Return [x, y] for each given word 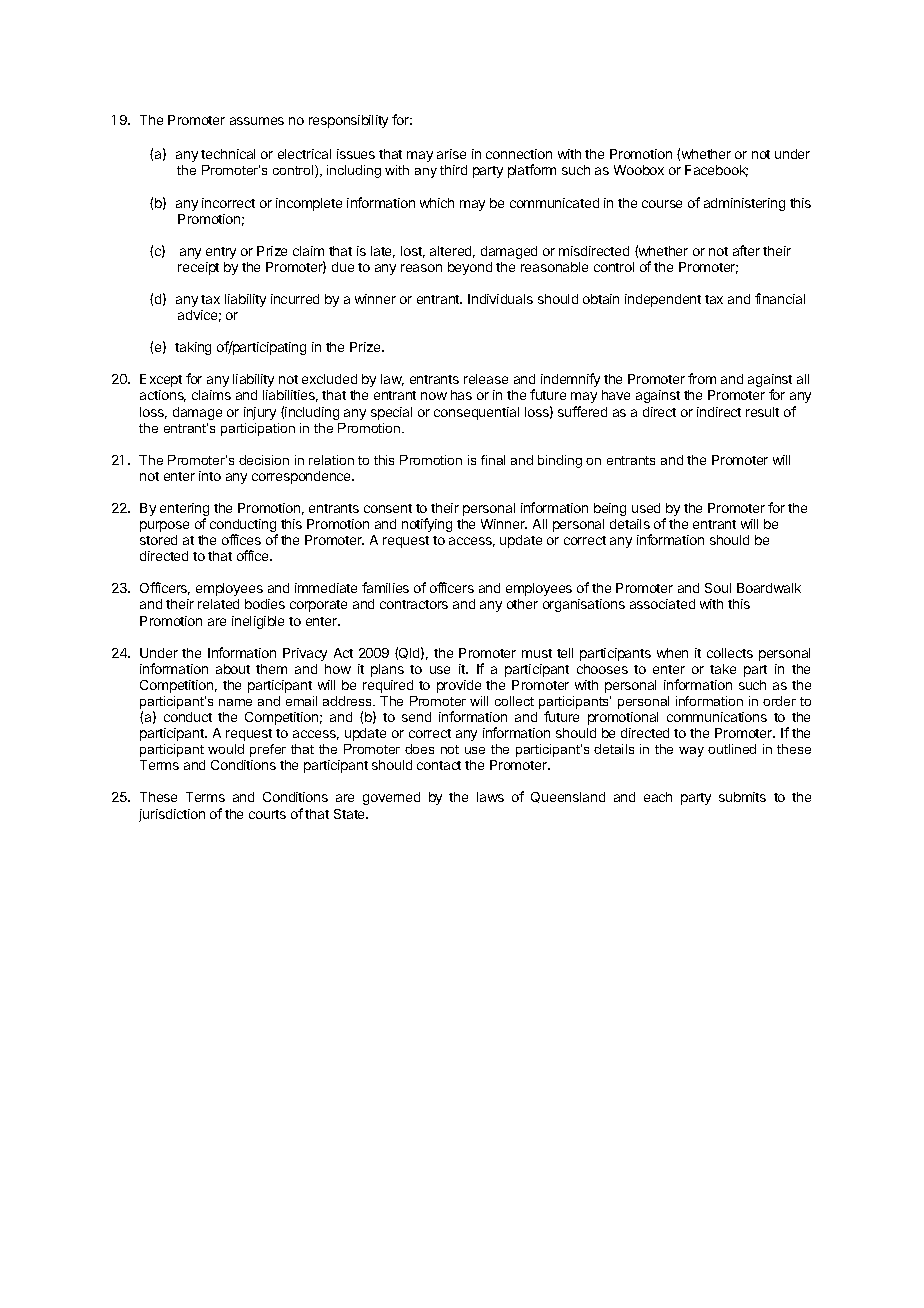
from [702, 378]
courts [267, 814]
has [461, 395]
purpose [164, 526]
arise [451, 154]
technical [228, 154]
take [723, 669]
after [746, 250]
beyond [470, 268]
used [646, 508]
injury [260, 413]
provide [459, 686]
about [233, 669]
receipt [198, 268]
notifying [427, 525]
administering [744, 204]
